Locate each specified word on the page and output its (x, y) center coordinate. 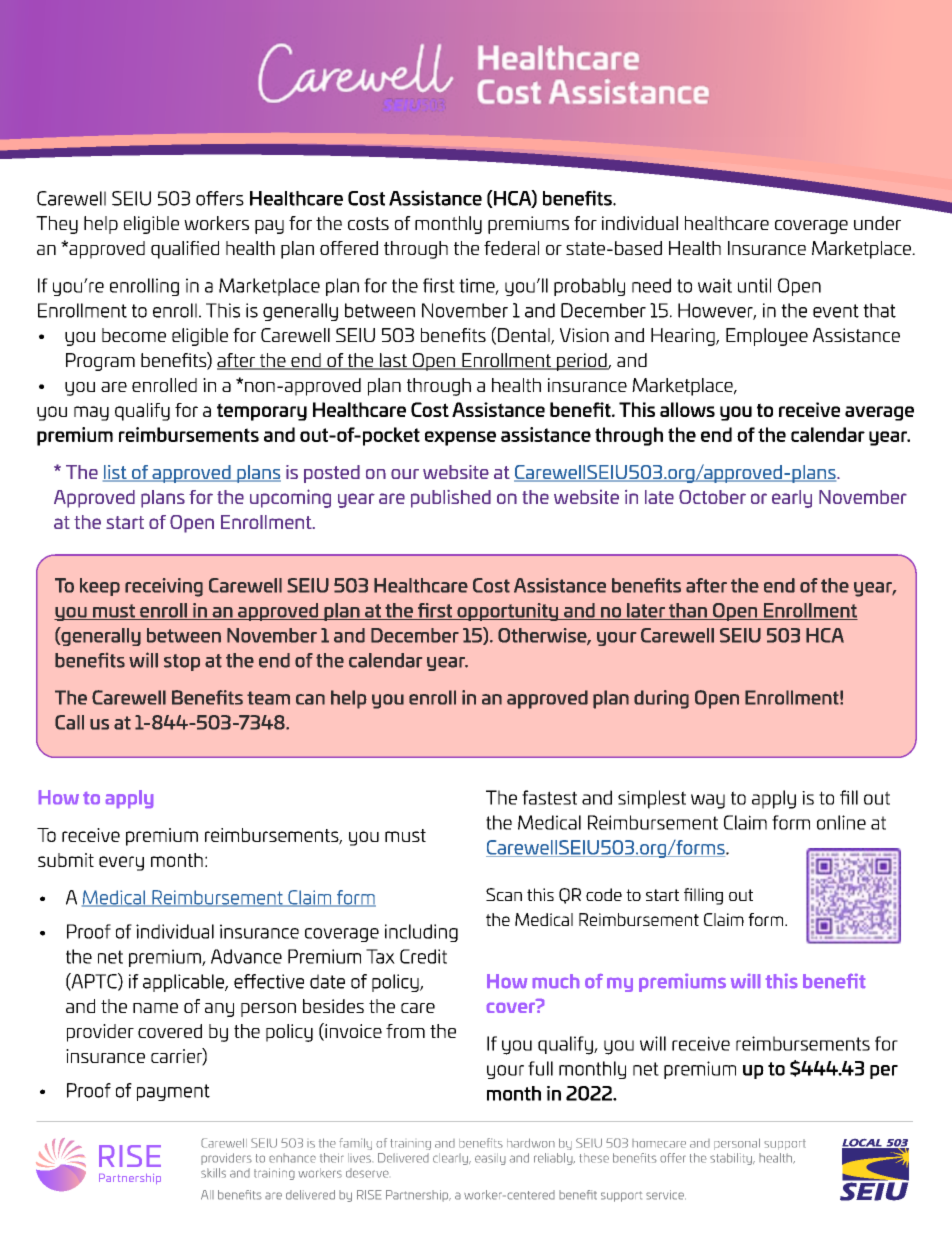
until (754, 285)
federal (511, 248)
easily (490, 1159)
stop (182, 662)
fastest (549, 797)
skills (213, 1173)
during (661, 699)
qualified (185, 250)
